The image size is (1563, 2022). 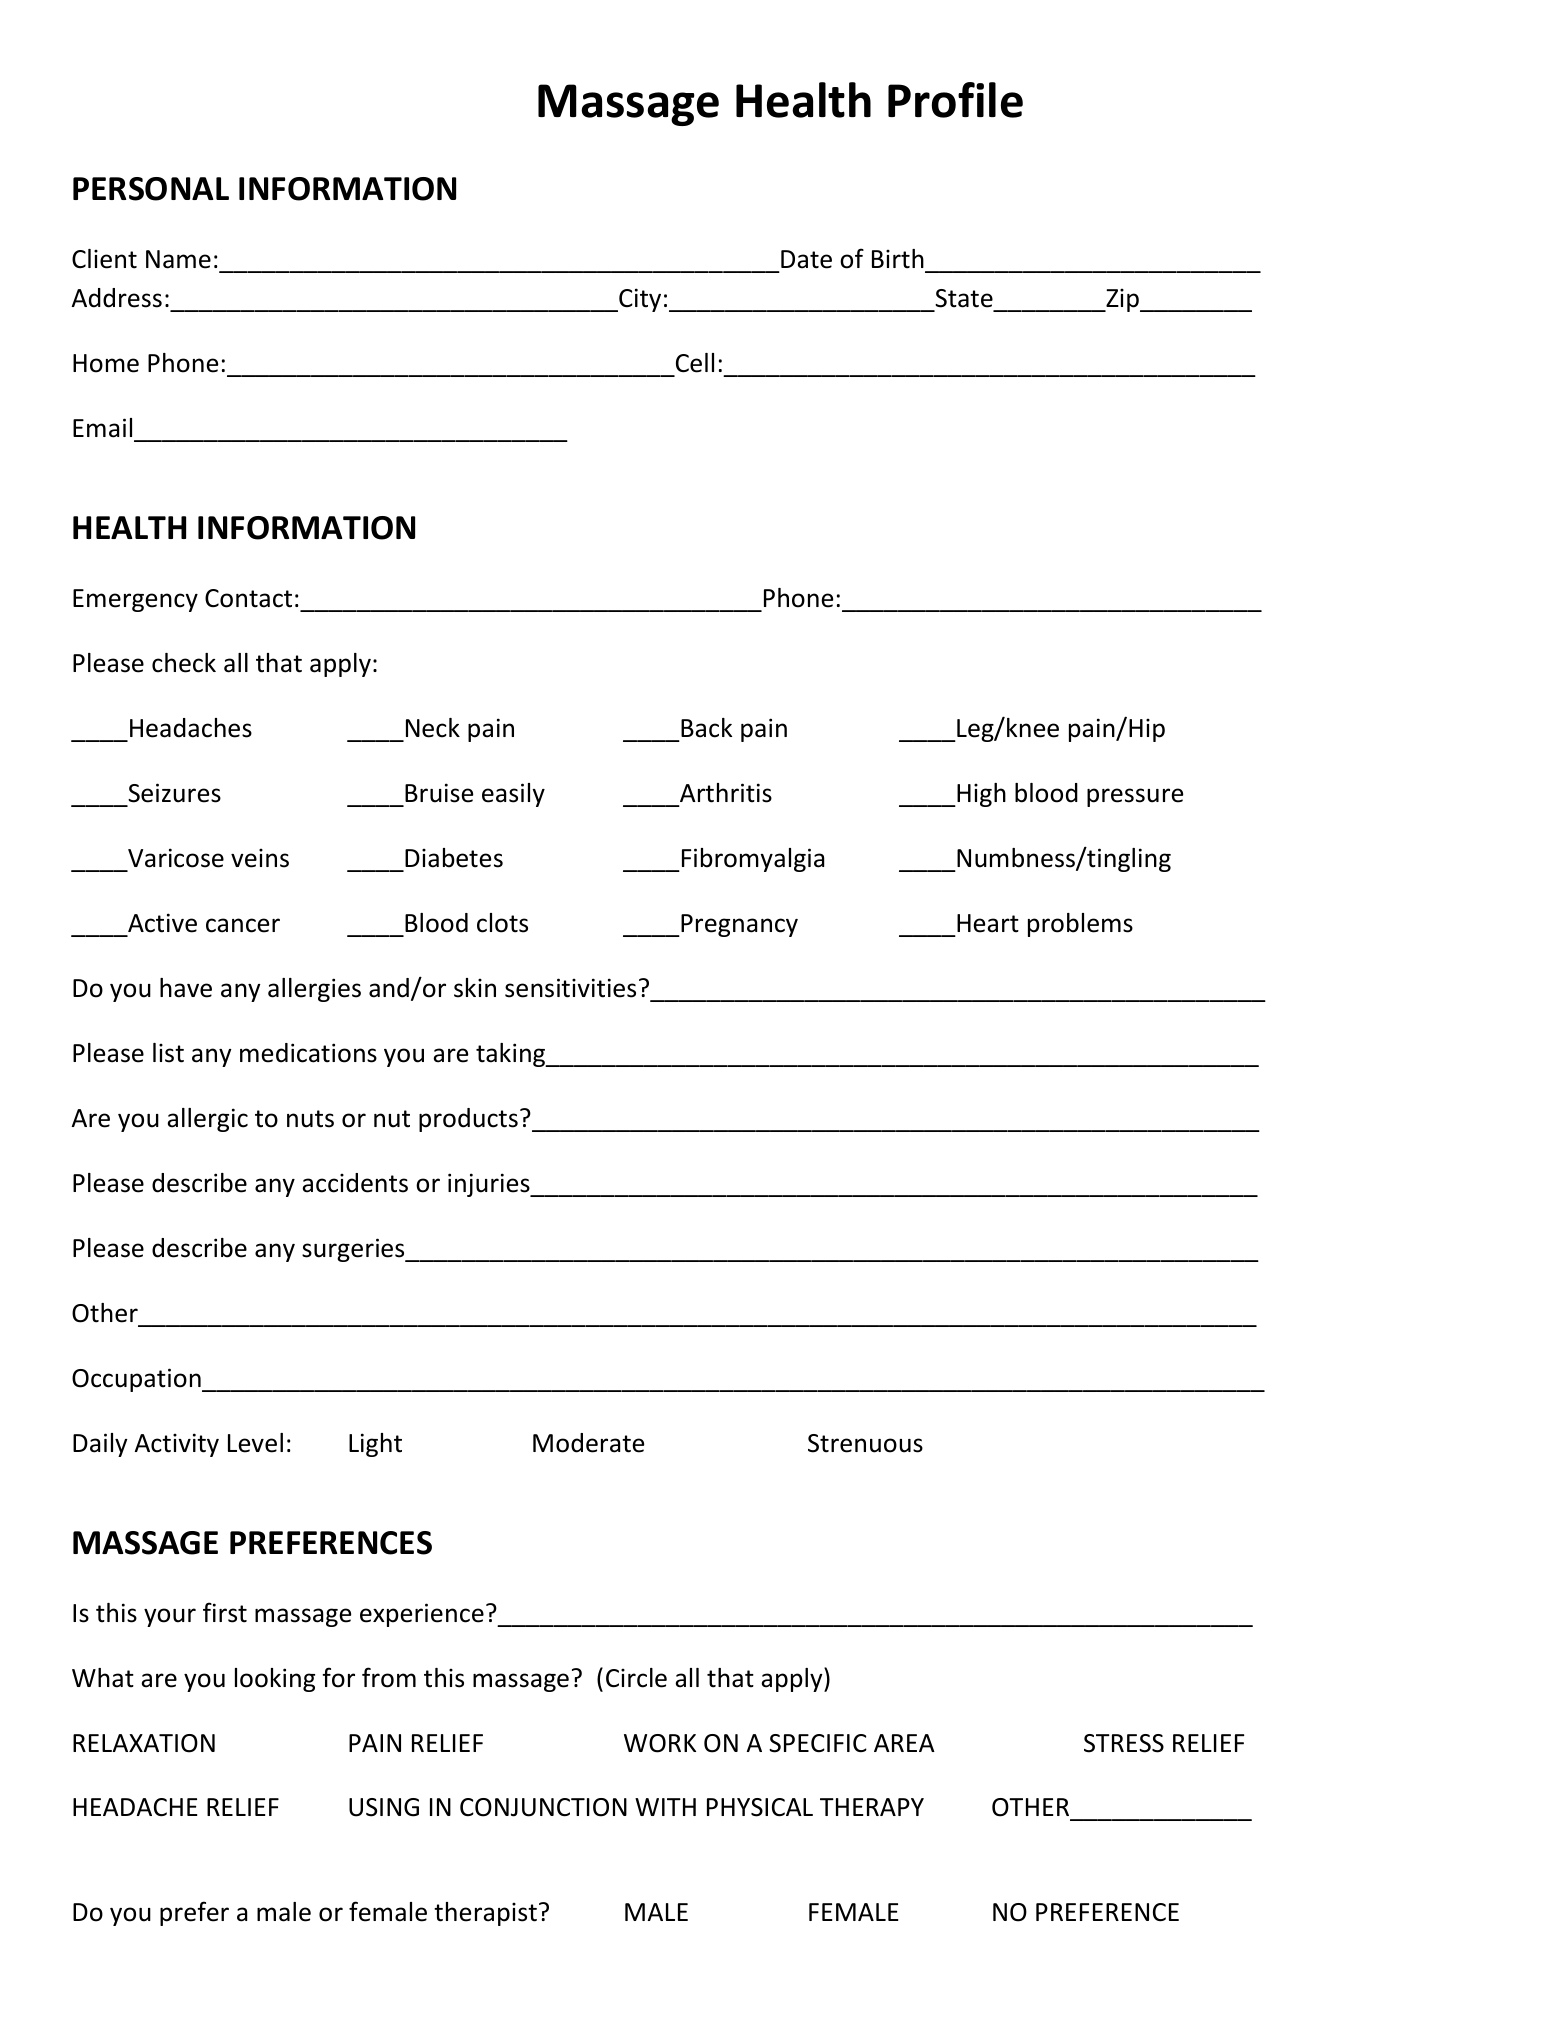 I want to click on Profile, so click(x=955, y=100).
